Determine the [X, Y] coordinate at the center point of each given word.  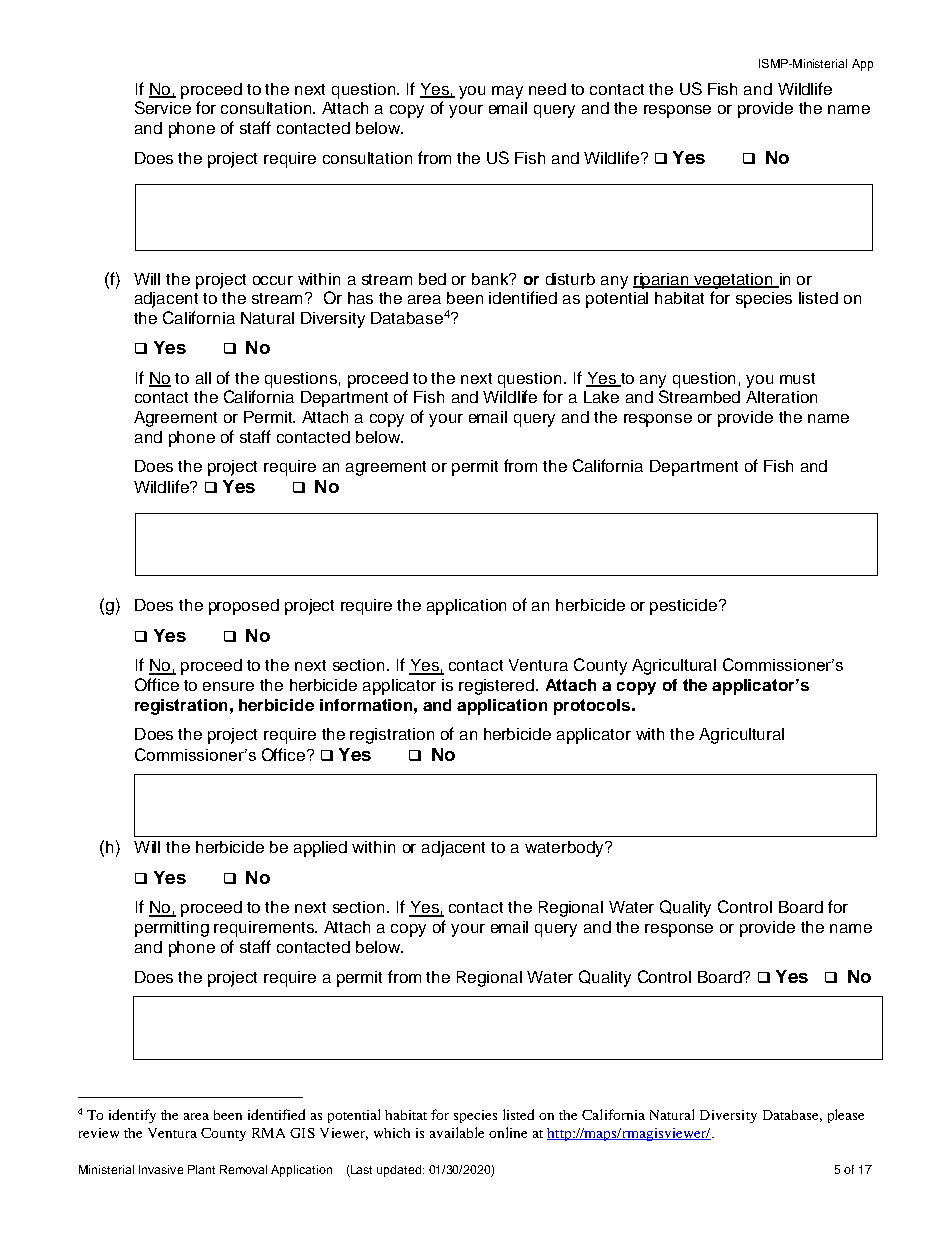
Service [163, 107]
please [846, 1116]
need [547, 89]
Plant [201, 1169]
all [203, 378]
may [507, 92]
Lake [601, 397]
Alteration [781, 397]
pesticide [683, 607]
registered [498, 687]
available [457, 1132]
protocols [593, 707]
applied [320, 849]
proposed [244, 607]
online [508, 1132]
